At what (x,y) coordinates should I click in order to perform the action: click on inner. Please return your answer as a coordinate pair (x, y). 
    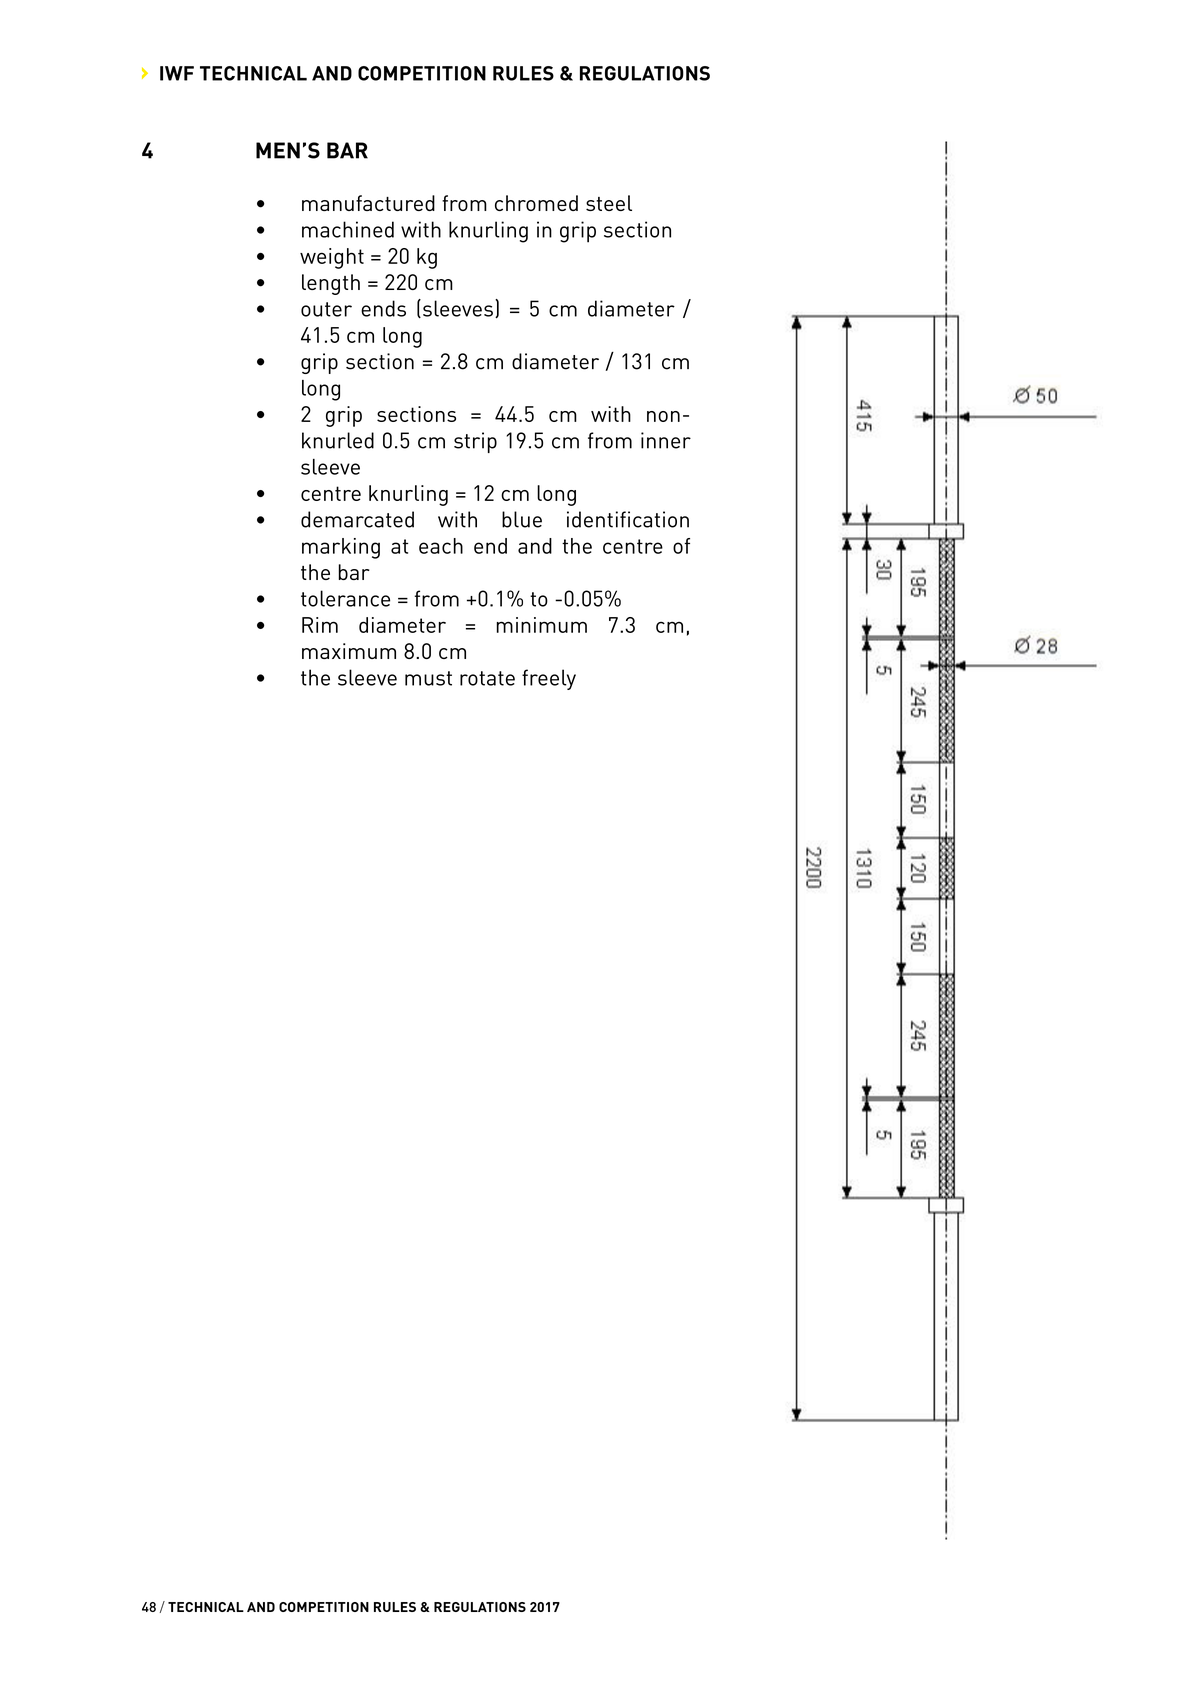
    Looking at the image, I should click on (666, 440).
